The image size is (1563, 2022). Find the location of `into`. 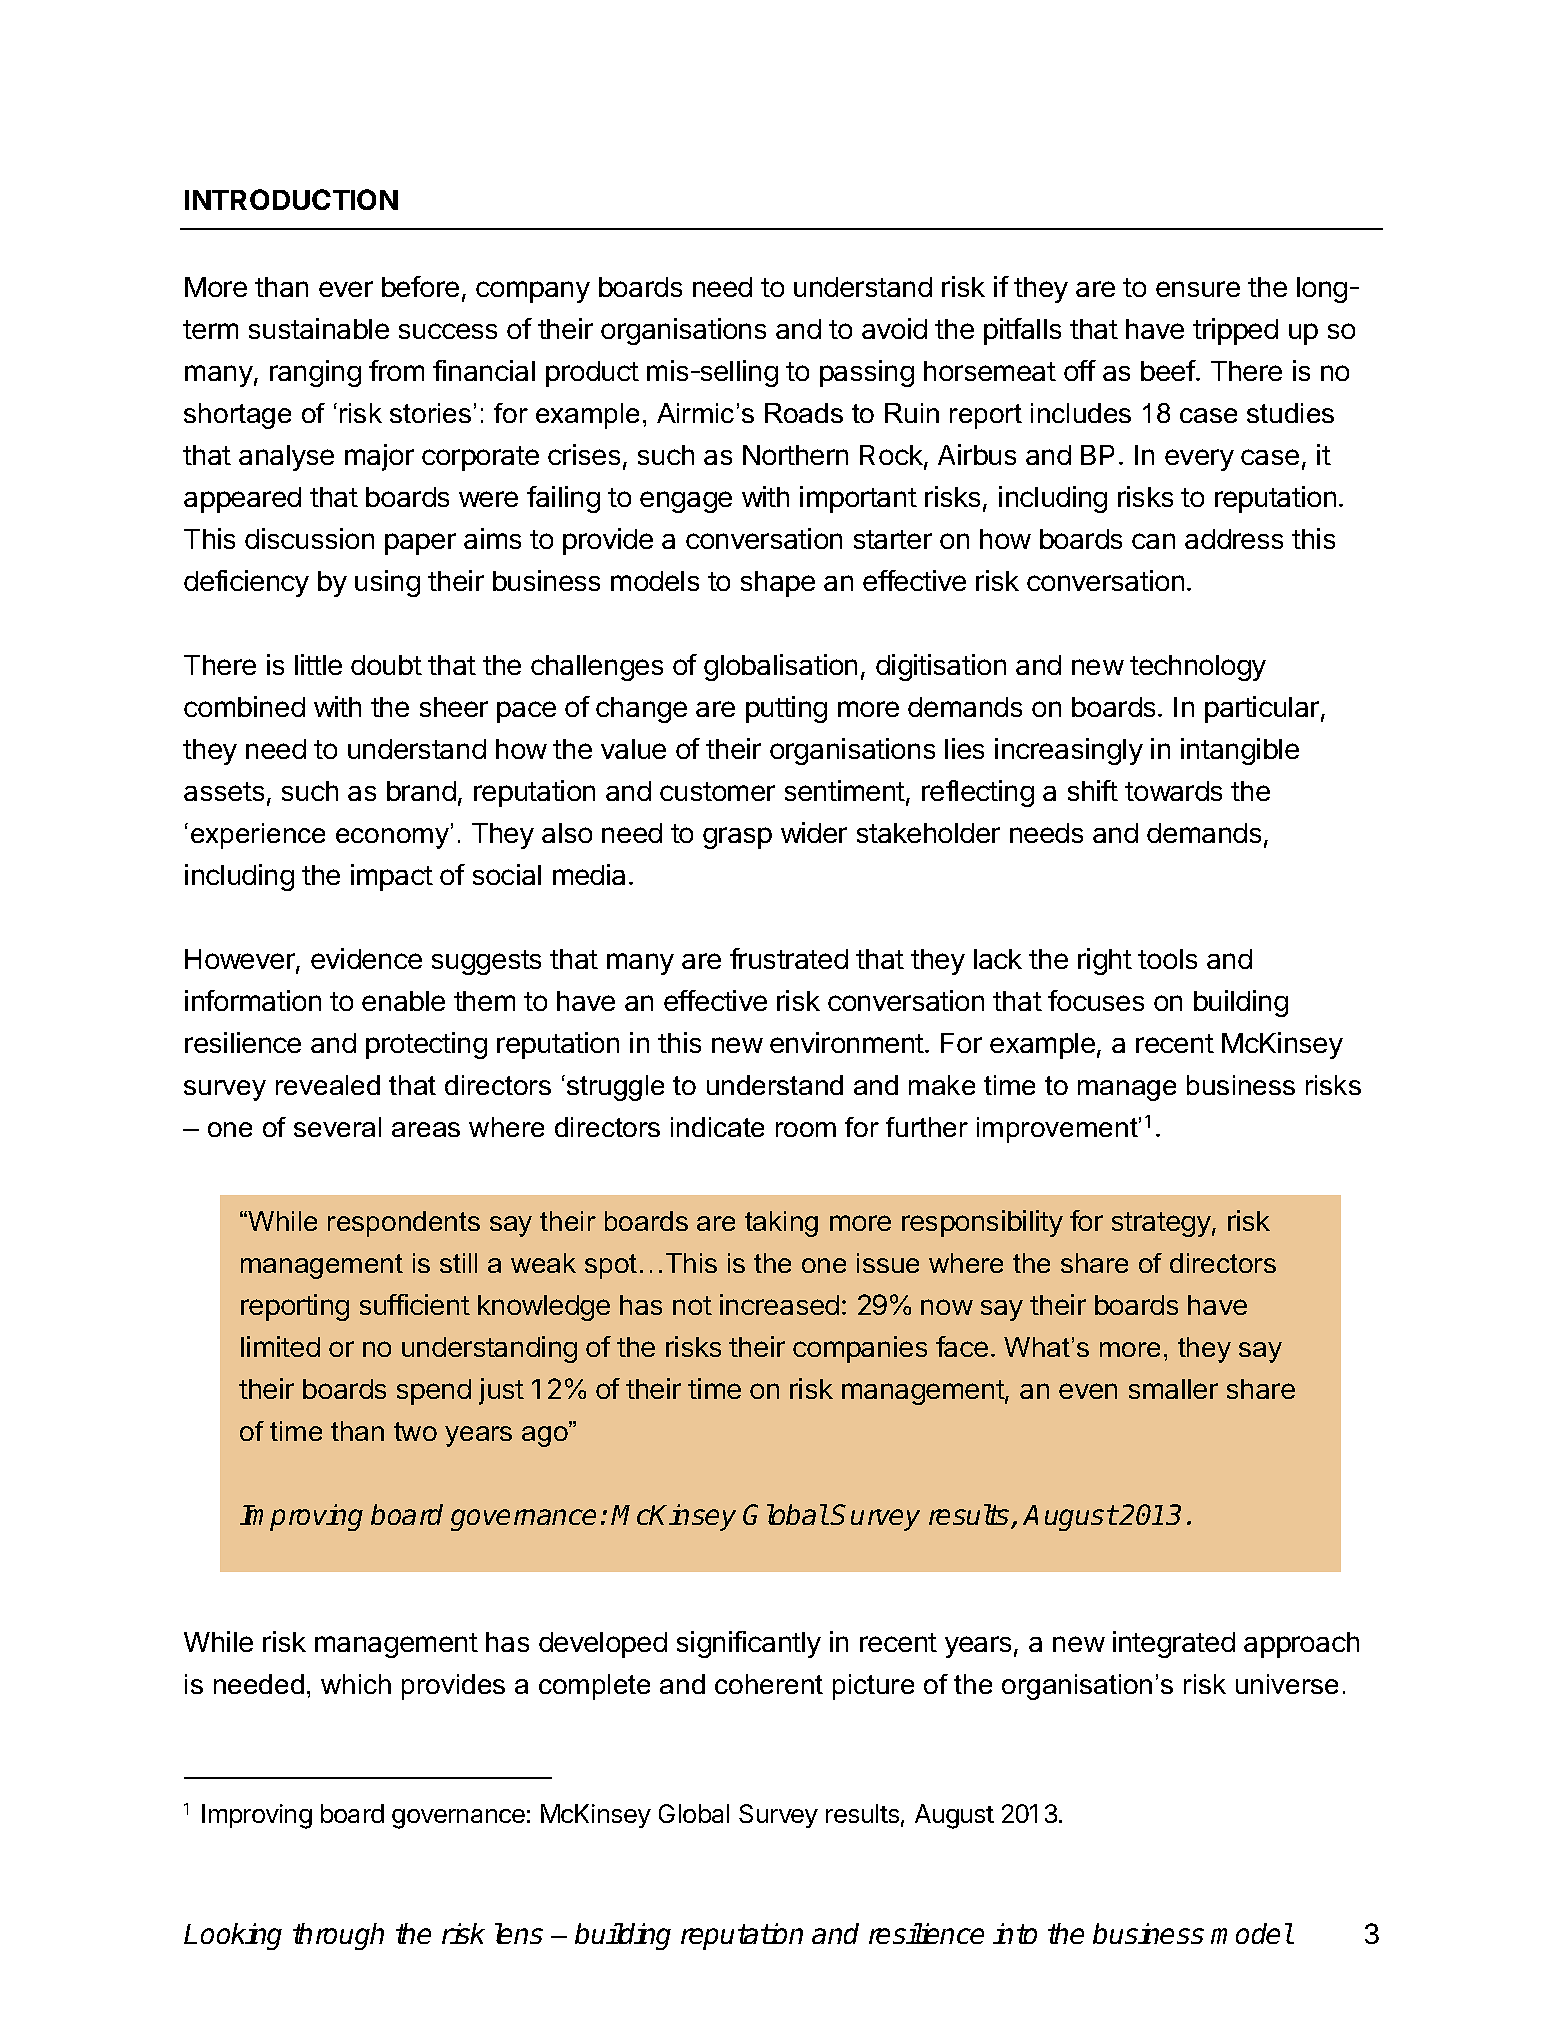

into is located at coordinates (1015, 1933).
